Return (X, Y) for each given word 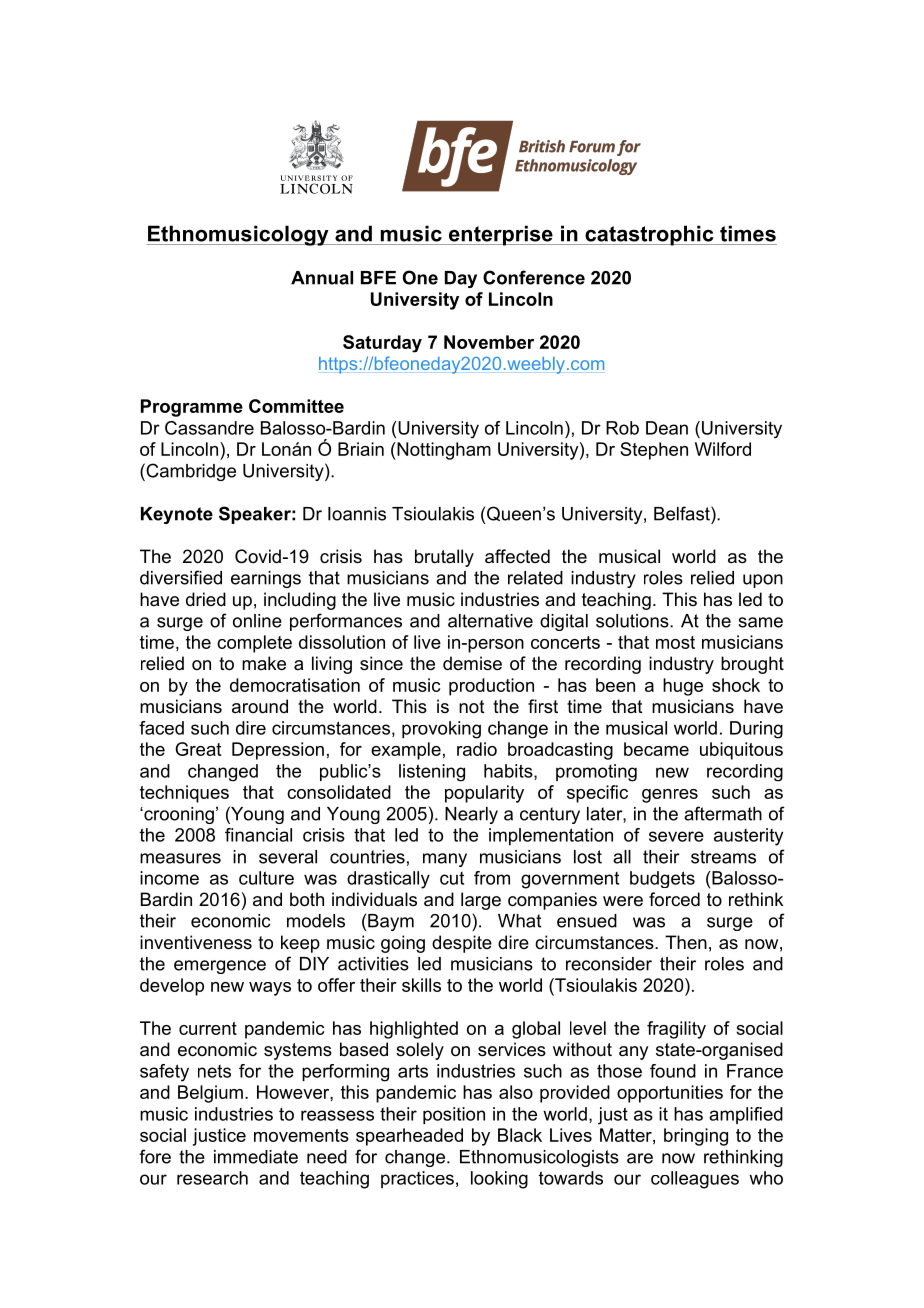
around (260, 706)
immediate (256, 1157)
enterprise (501, 235)
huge (683, 687)
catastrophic (649, 235)
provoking (441, 730)
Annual (322, 278)
